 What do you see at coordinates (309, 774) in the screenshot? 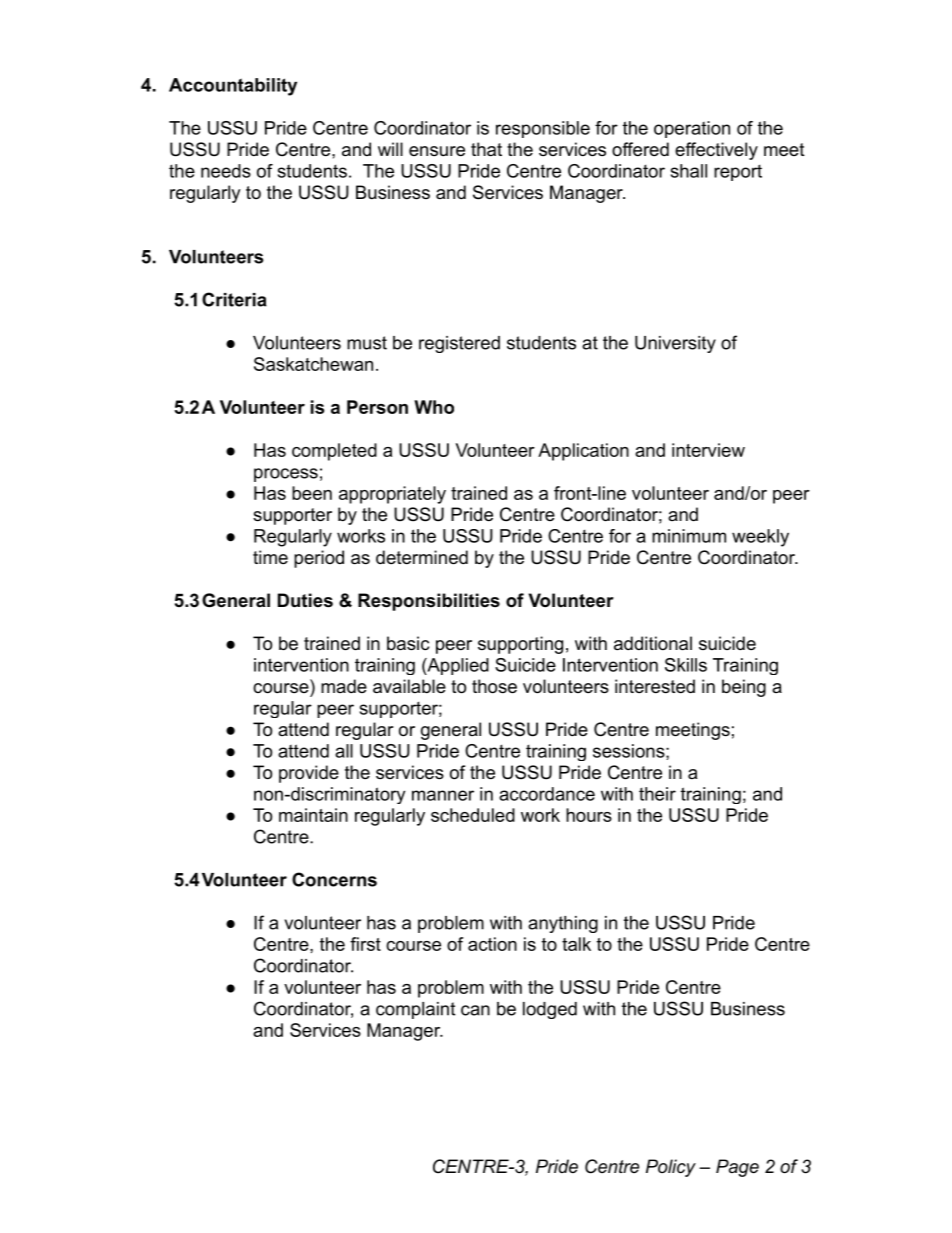
I see `provide` at bounding box center [309, 774].
